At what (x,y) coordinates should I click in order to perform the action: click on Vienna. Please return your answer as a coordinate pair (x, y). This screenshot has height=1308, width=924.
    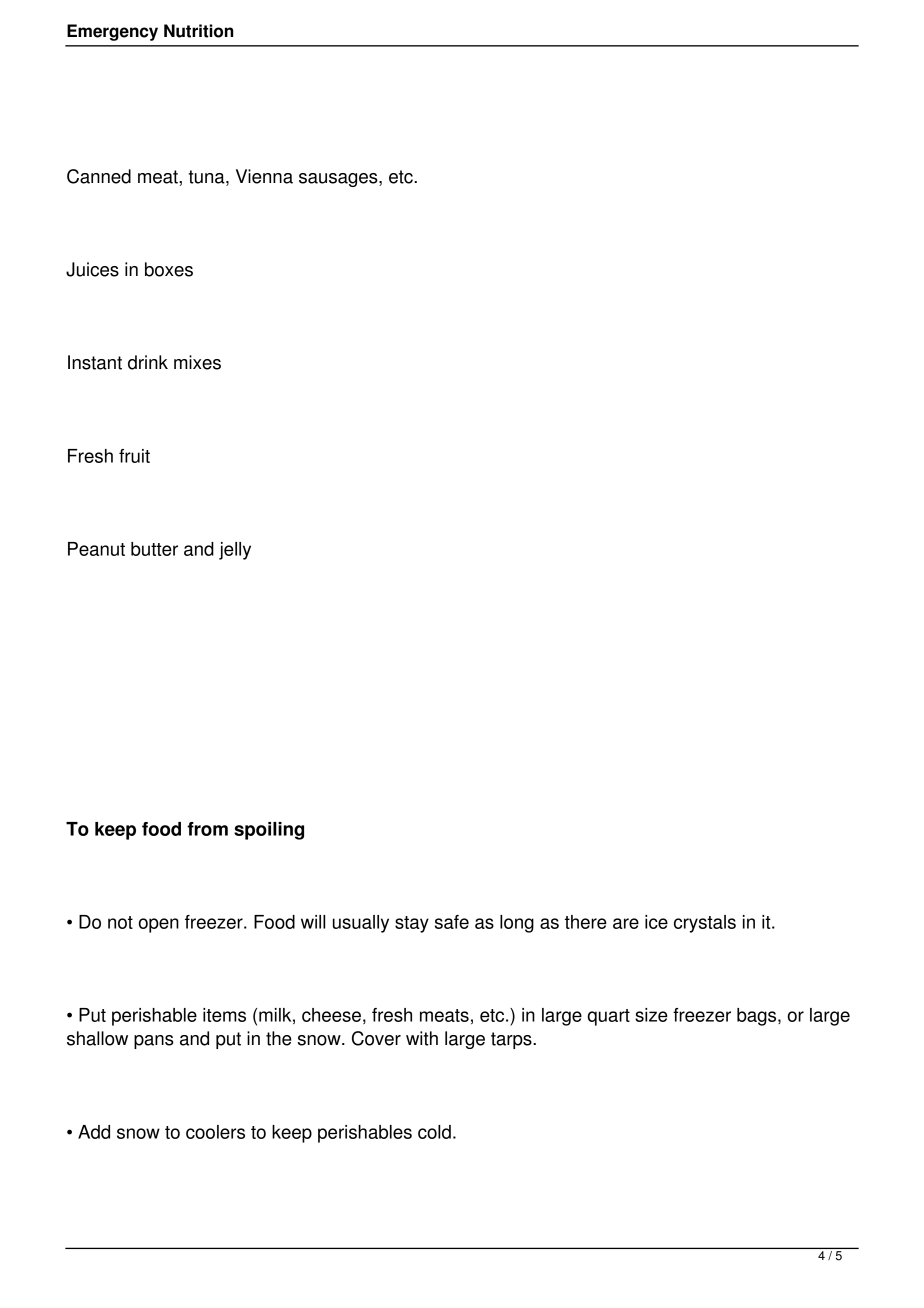
    Looking at the image, I should click on (264, 176).
